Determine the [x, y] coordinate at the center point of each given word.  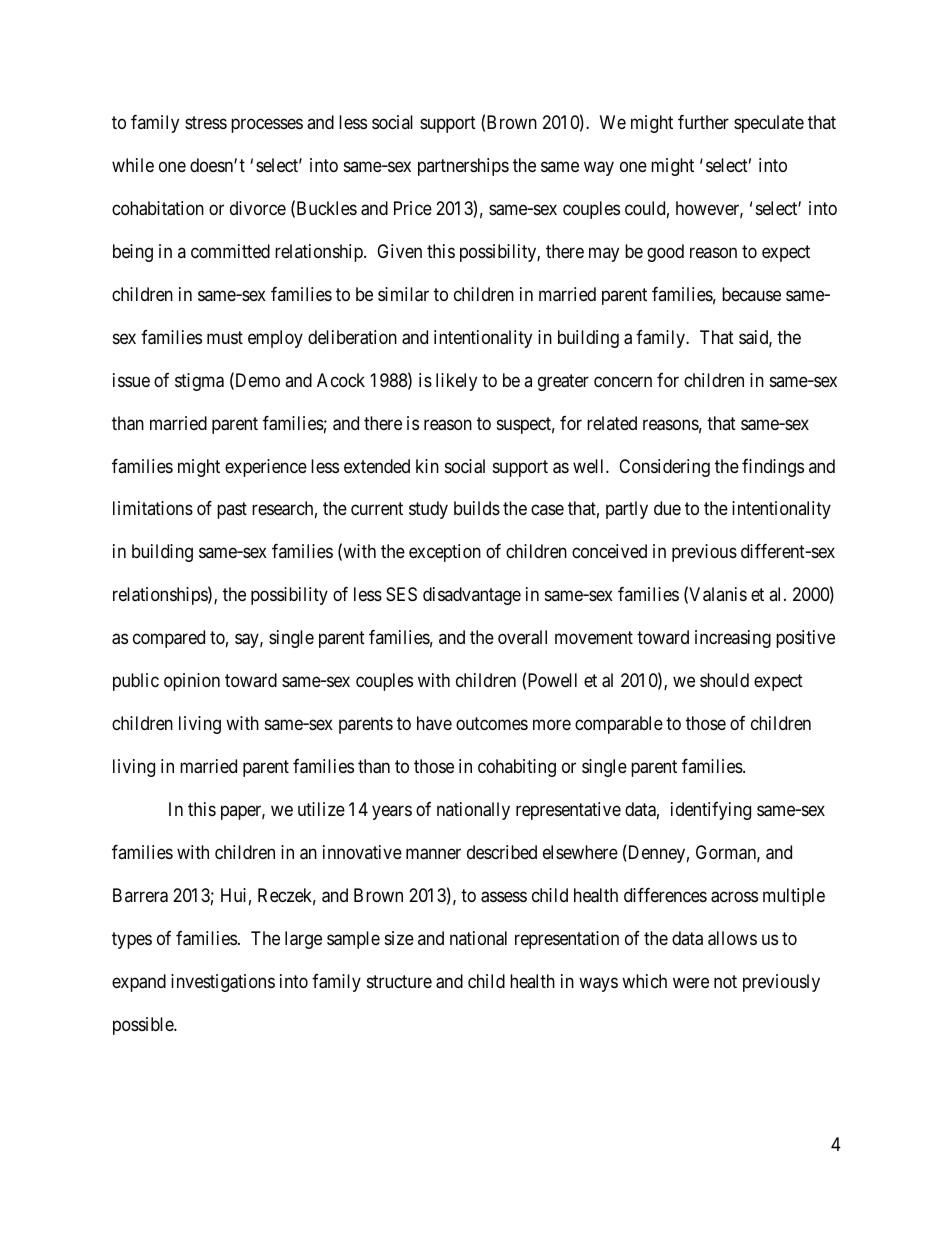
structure [399, 981]
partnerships [463, 167]
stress [206, 122]
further [703, 122]
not [725, 981]
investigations [223, 983]
